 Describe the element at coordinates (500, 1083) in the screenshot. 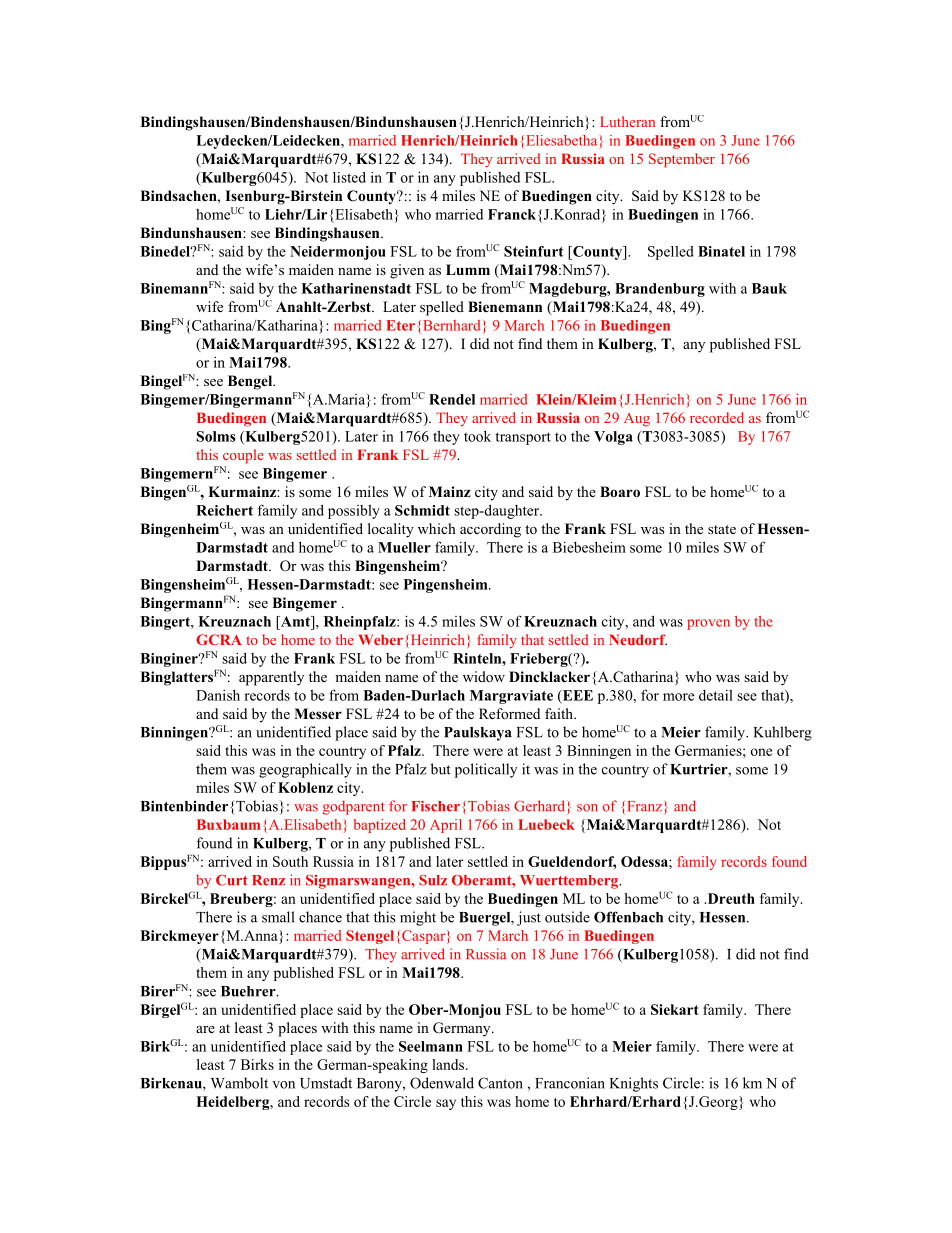

I see `Canton` at that location.
